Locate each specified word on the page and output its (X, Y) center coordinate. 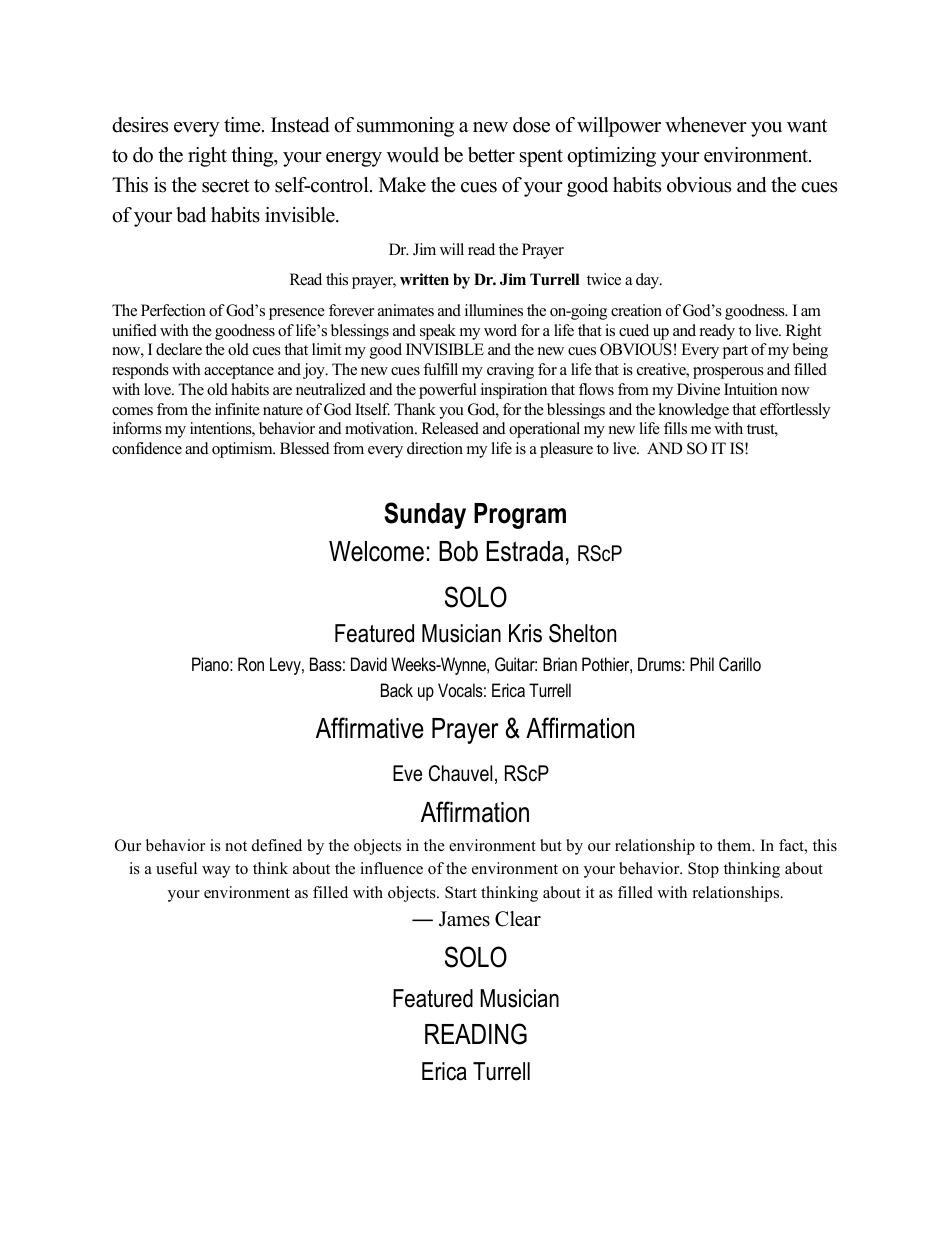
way (216, 872)
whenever (706, 125)
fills (675, 428)
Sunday (425, 515)
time (243, 125)
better (491, 155)
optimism (243, 450)
